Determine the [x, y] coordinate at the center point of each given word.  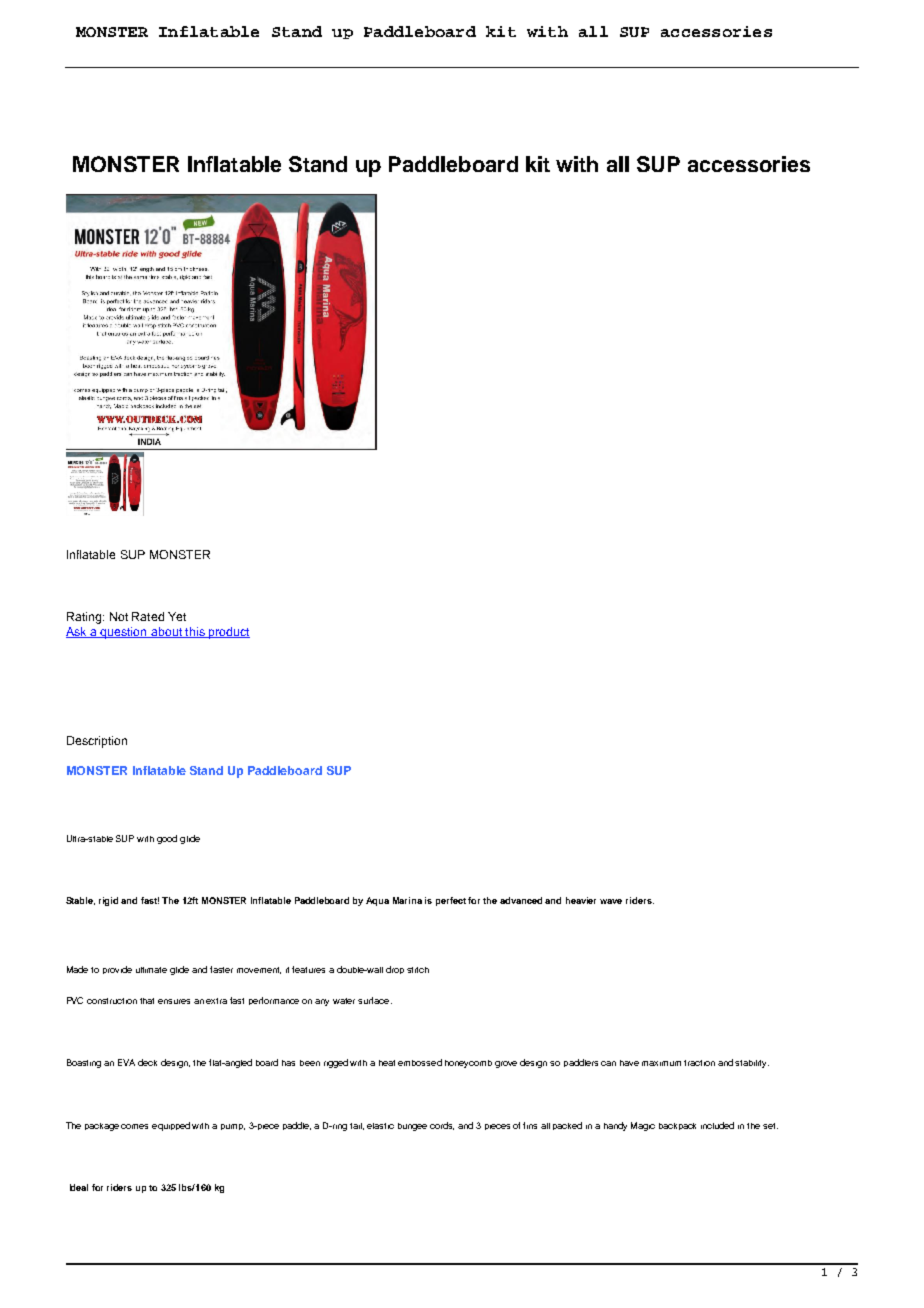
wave [611, 901]
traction [699, 1063]
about [166, 632]
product [228, 633]
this [195, 632]
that [147, 1001]
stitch [418, 970]
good [167, 839]
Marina [407, 900]
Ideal [79, 1187]
